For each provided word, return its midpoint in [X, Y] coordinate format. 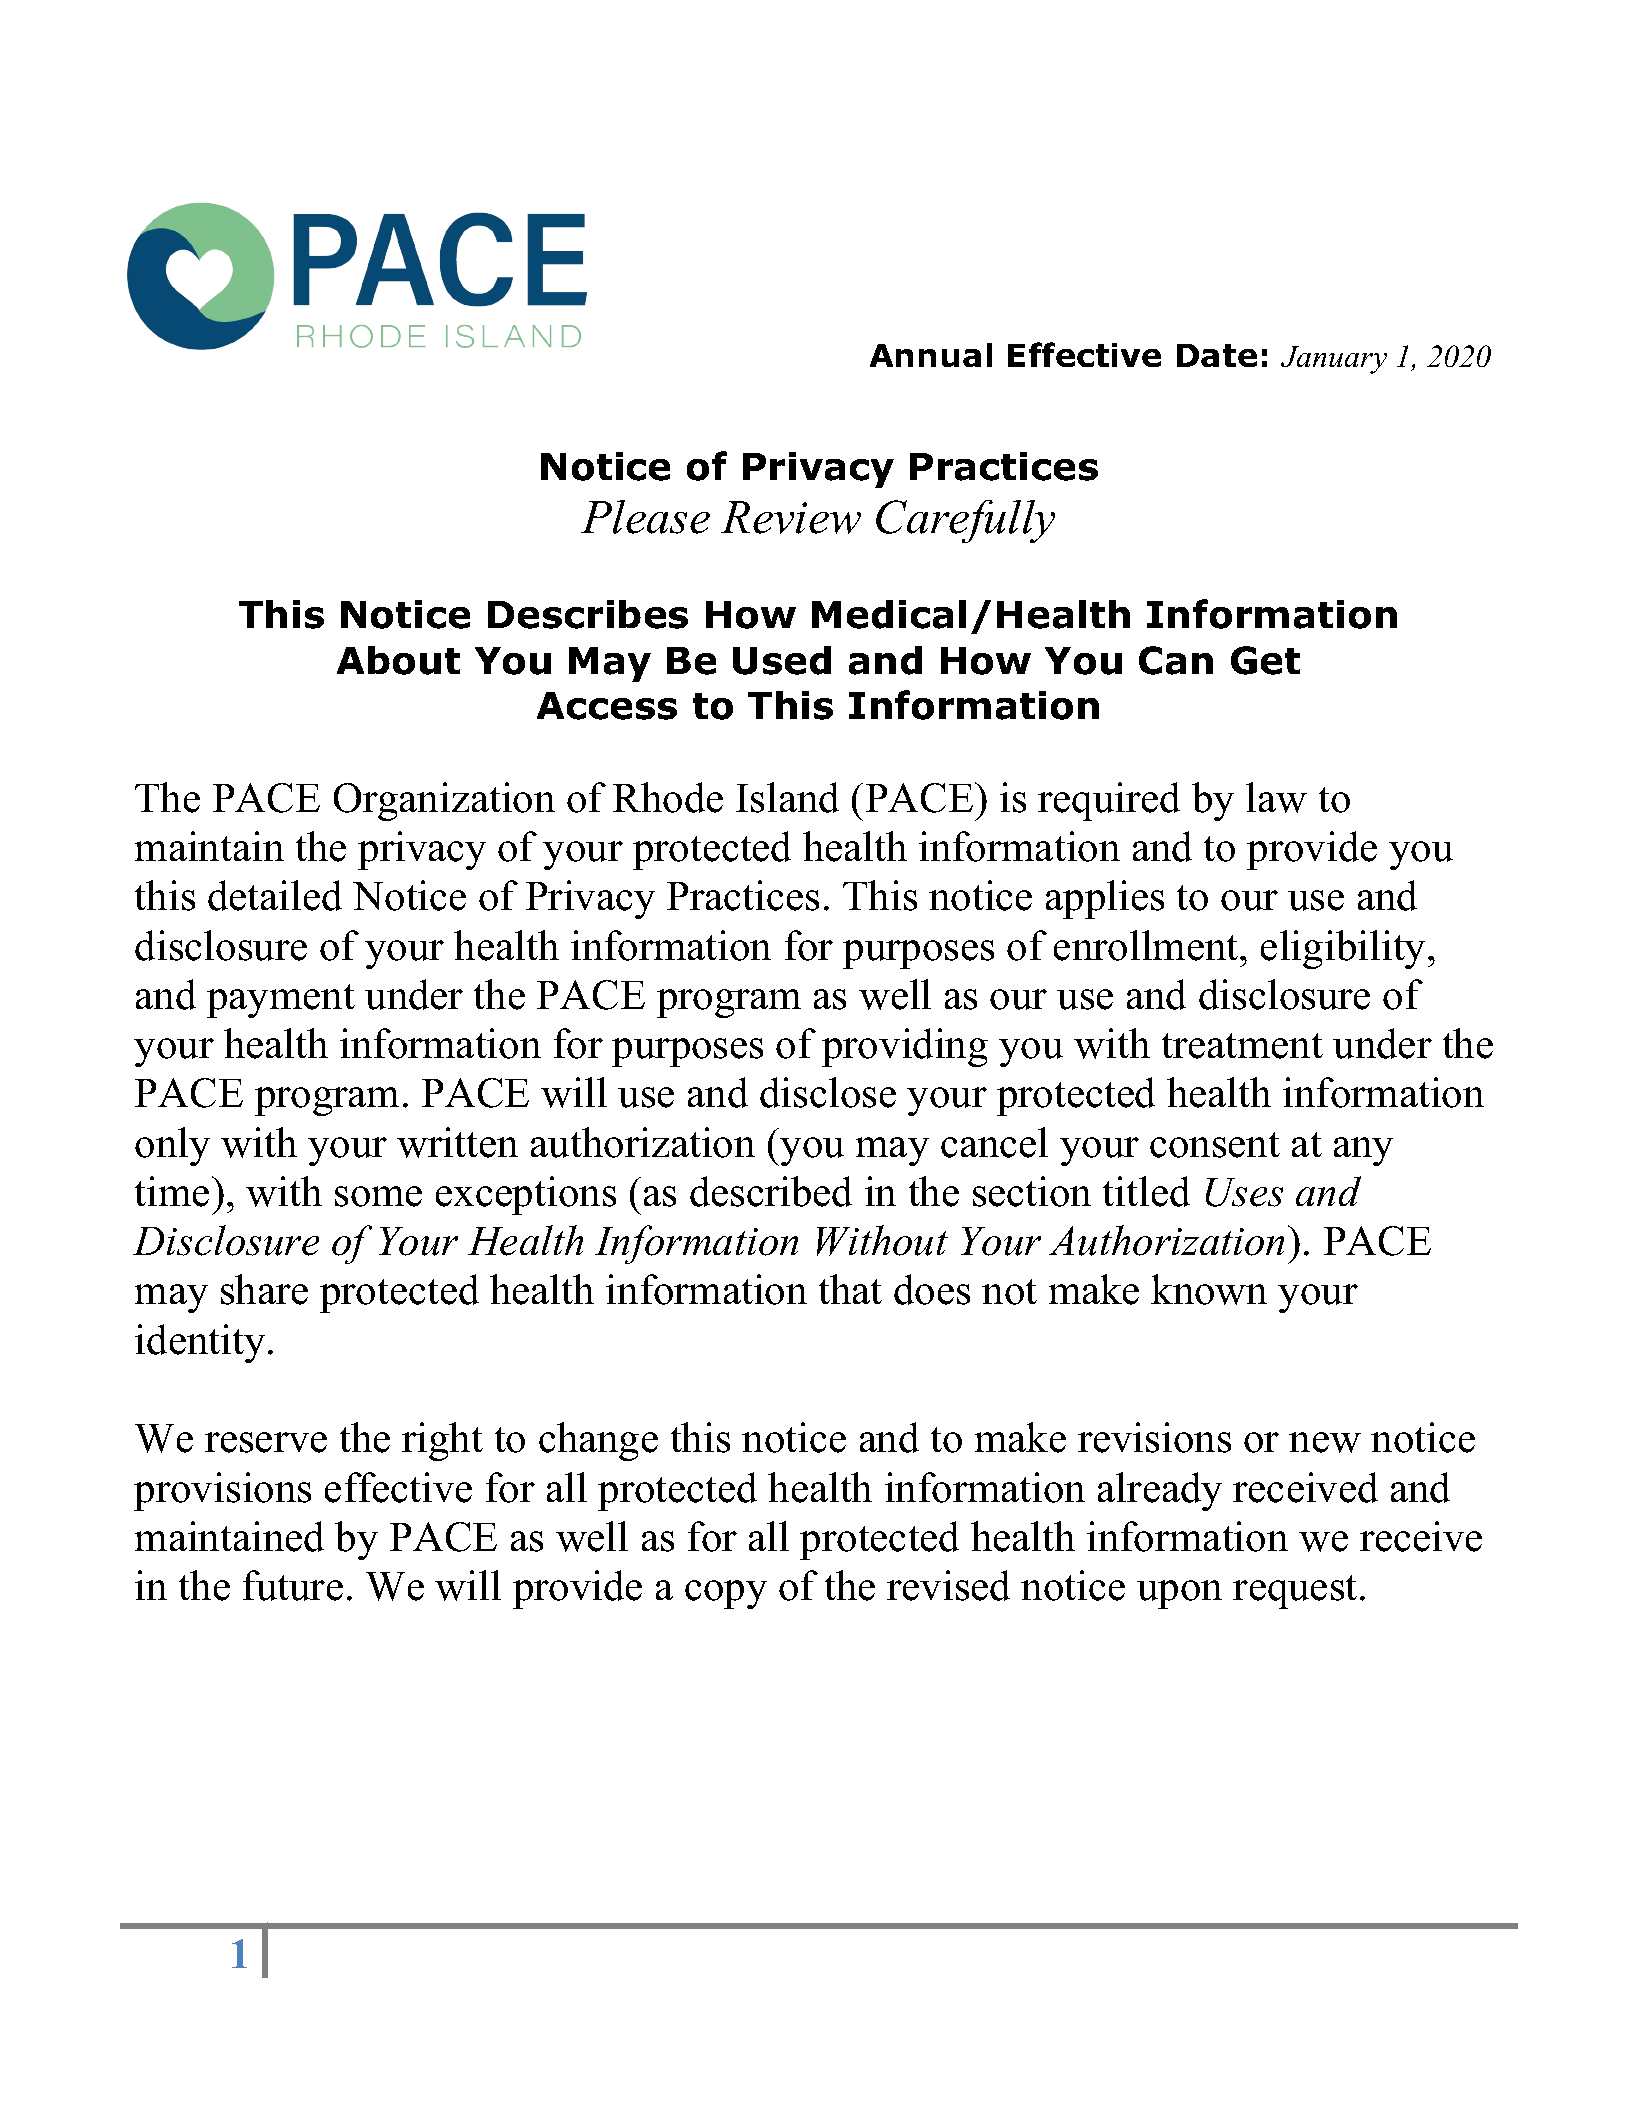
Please [645, 517]
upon [1179, 1594]
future [293, 1585]
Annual [931, 355]
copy [726, 1594]
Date [1217, 355]
